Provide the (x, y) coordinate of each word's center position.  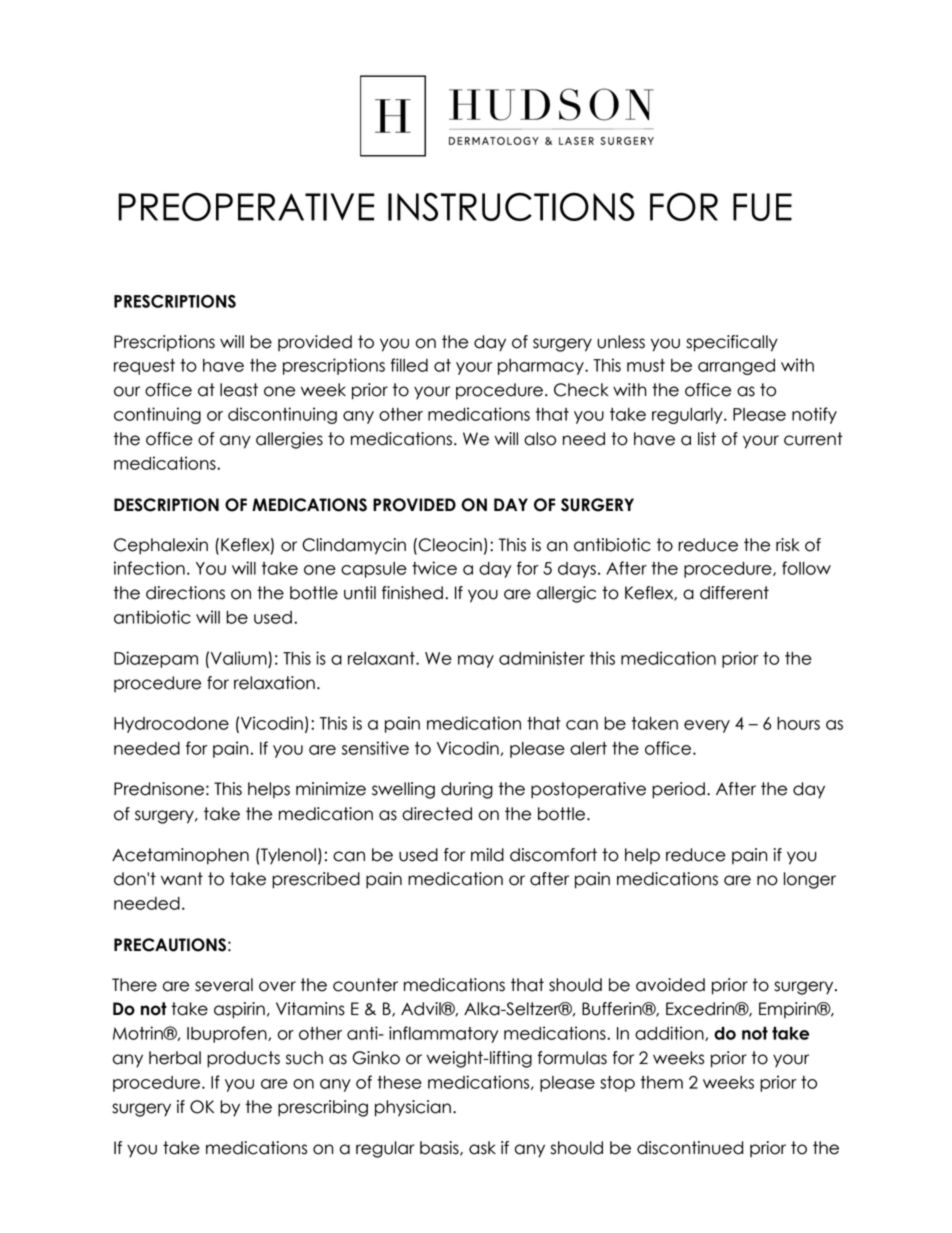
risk (788, 545)
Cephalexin (161, 546)
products (243, 1059)
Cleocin (450, 545)
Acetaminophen (180, 856)
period (678, 790)
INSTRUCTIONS (511, 206)
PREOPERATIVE (246, 206)
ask (482, 1148)
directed (437, 814)
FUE (762, 207)
